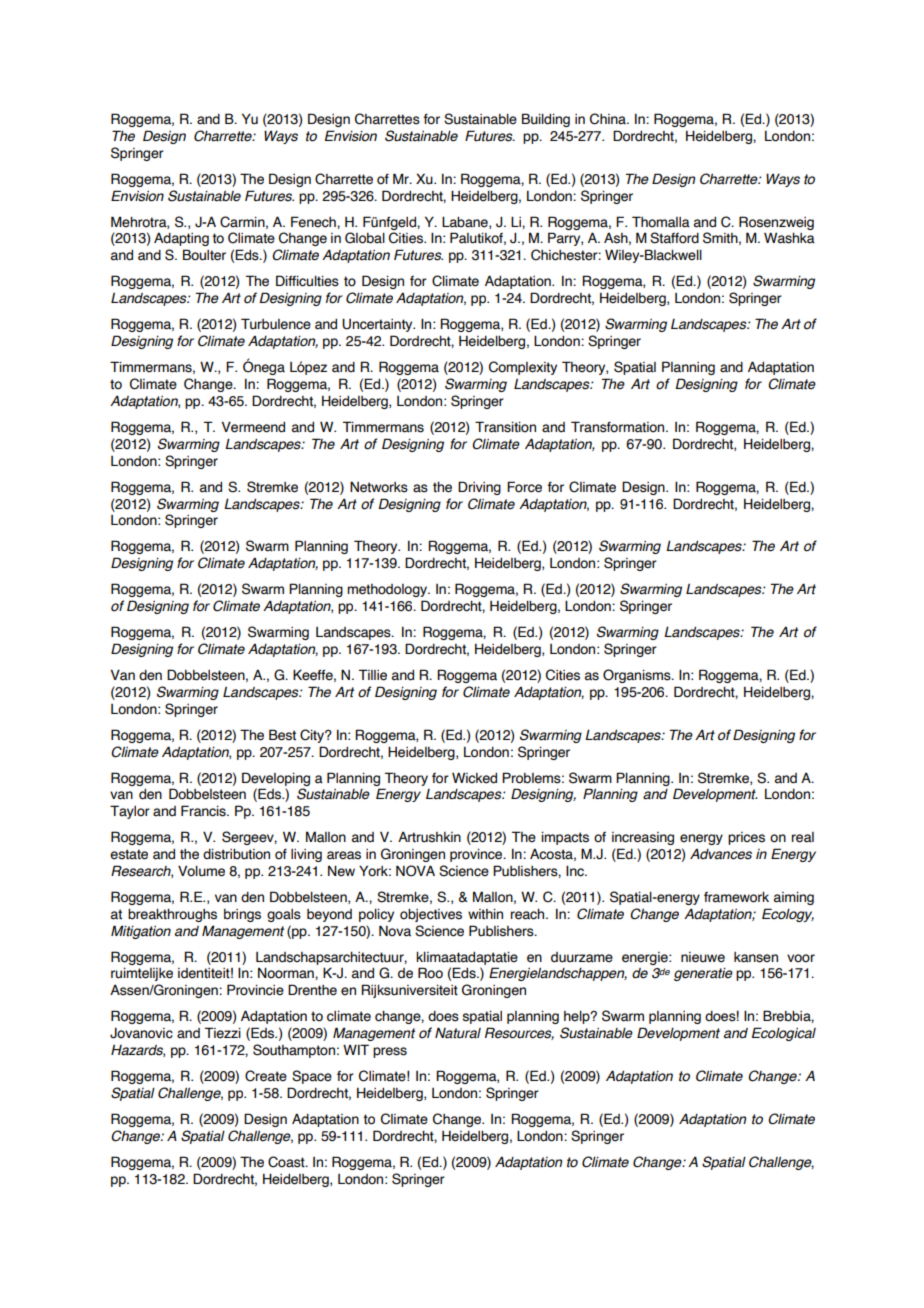  What do you see at coordinates (546, 120) in the document?
I see `Building` at bounding box center [546, 120].
